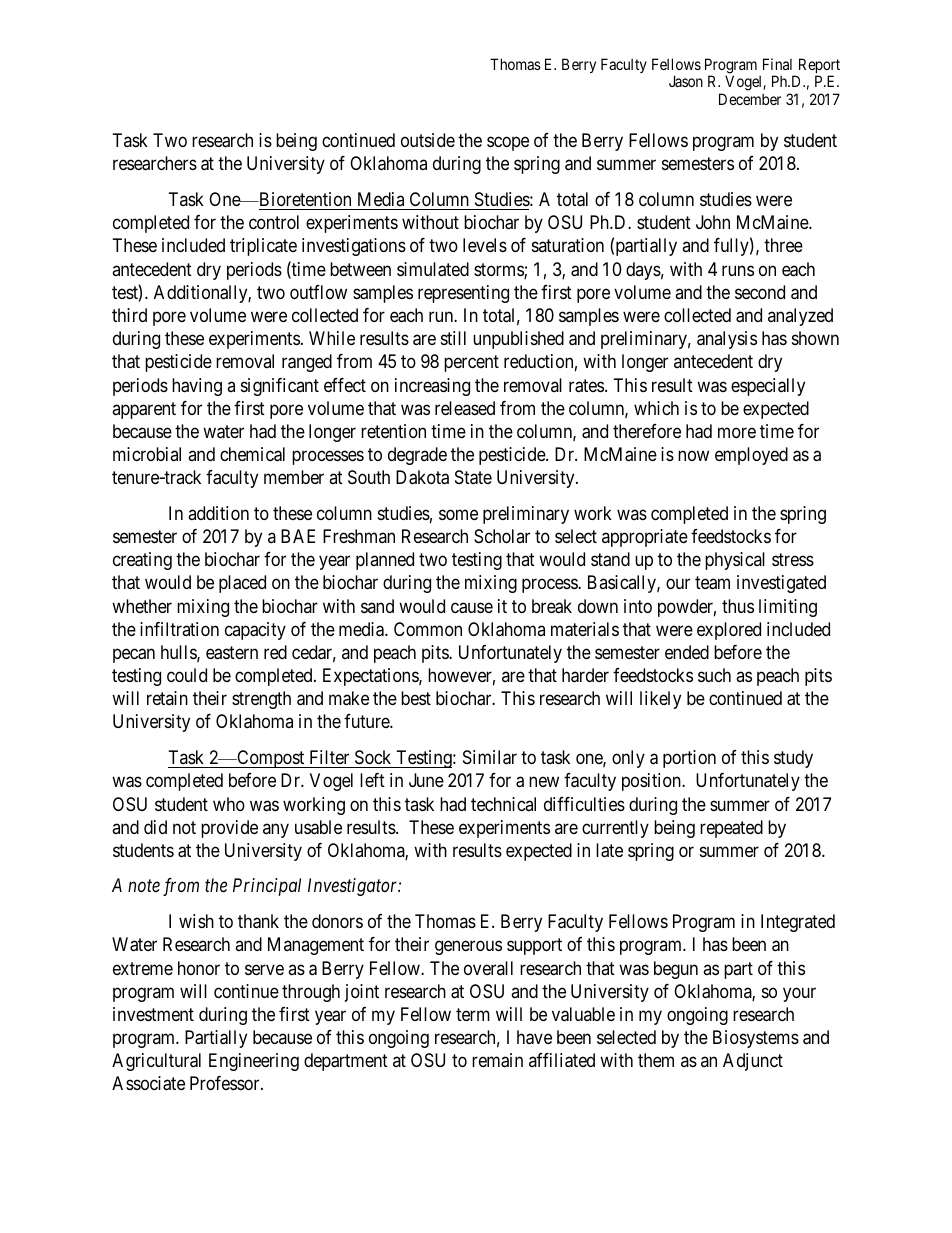 This screenshot has height=1233, width=952. What do you see at coordinates (274, 222) in the screenshot?
I see `control` at bounding box center [274, 222].
